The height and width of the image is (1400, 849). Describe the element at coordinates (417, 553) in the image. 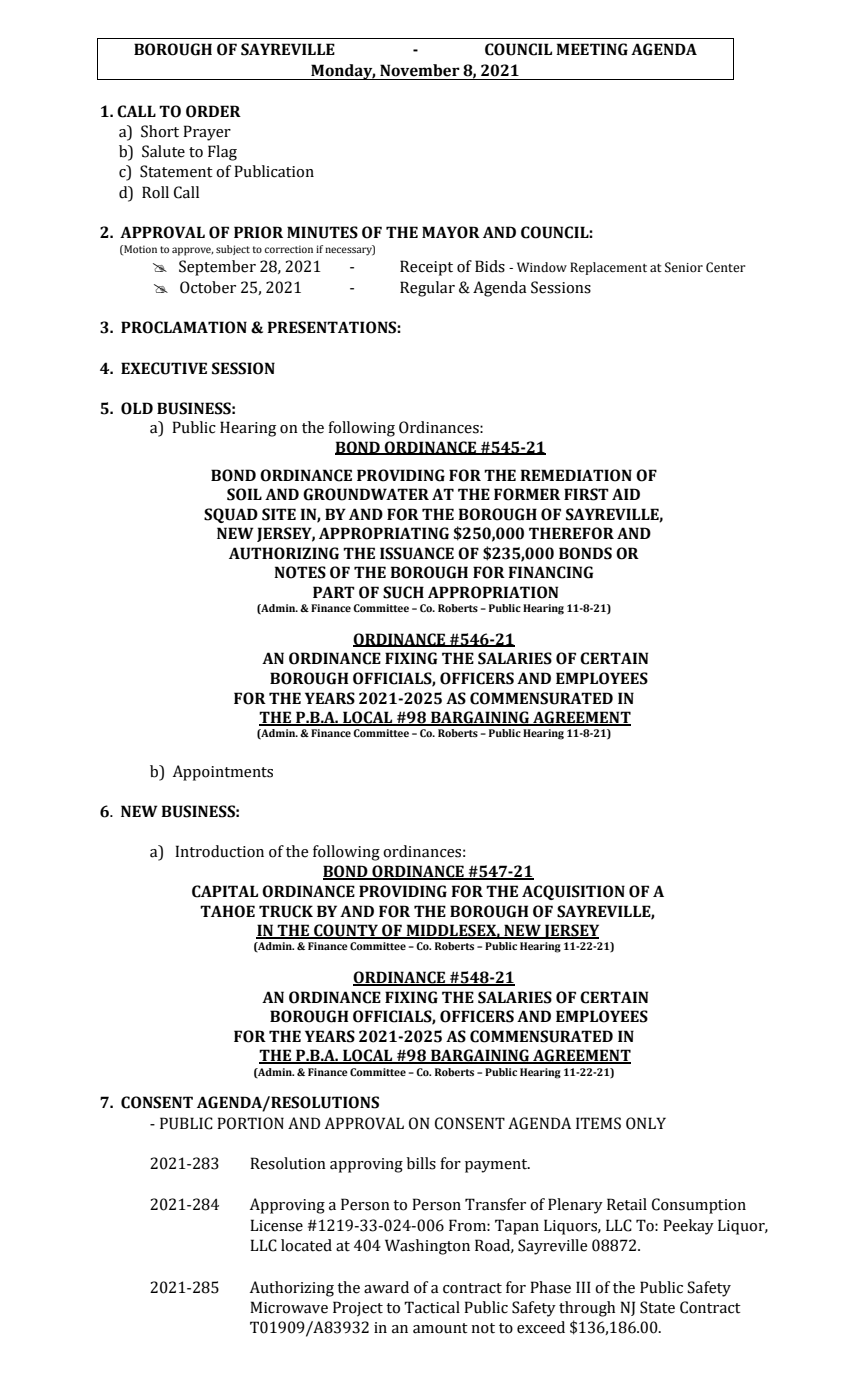

I see `ISSUANCE` at that location.
